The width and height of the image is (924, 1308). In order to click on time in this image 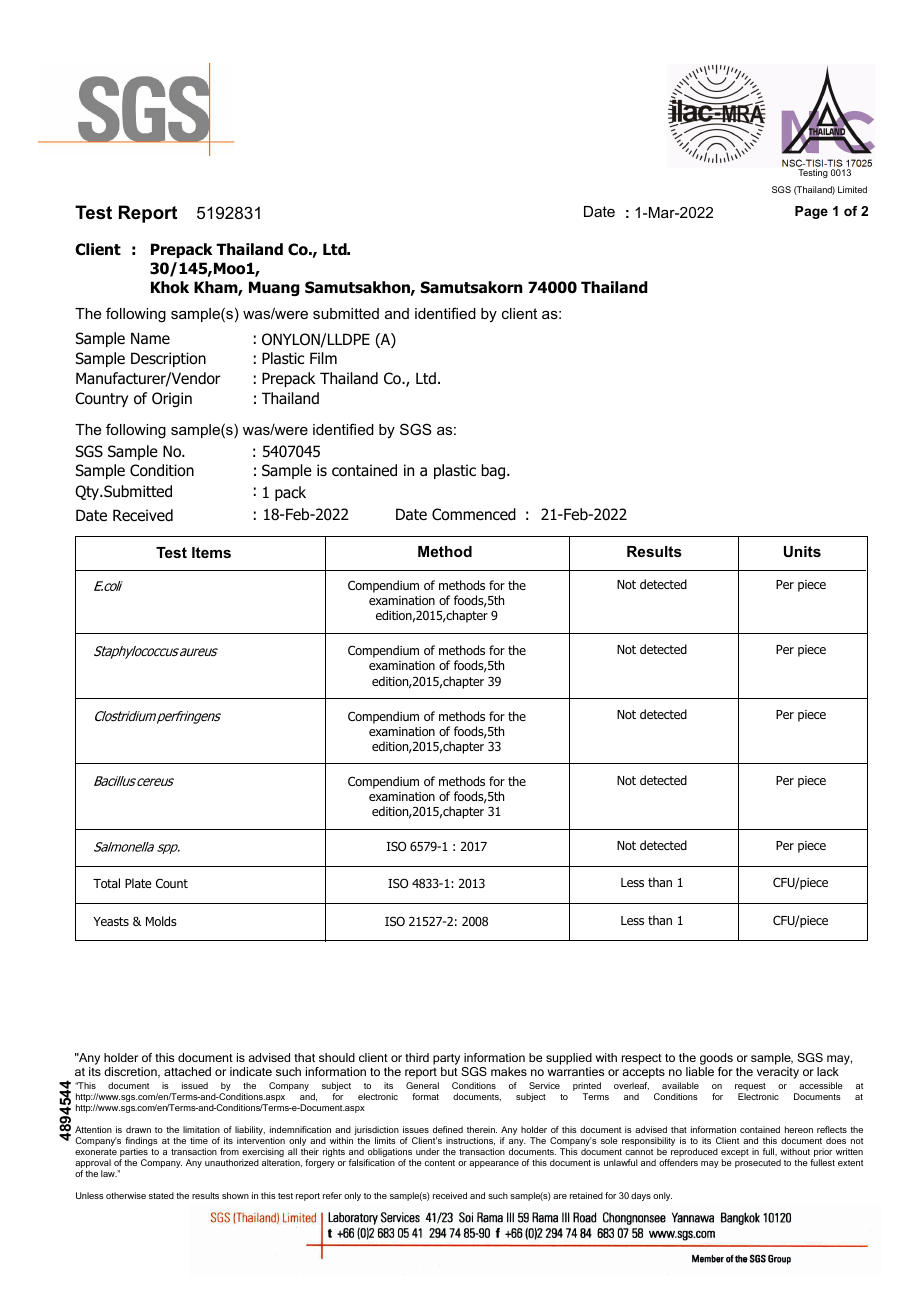, I will do `click(199, 1140)`.
